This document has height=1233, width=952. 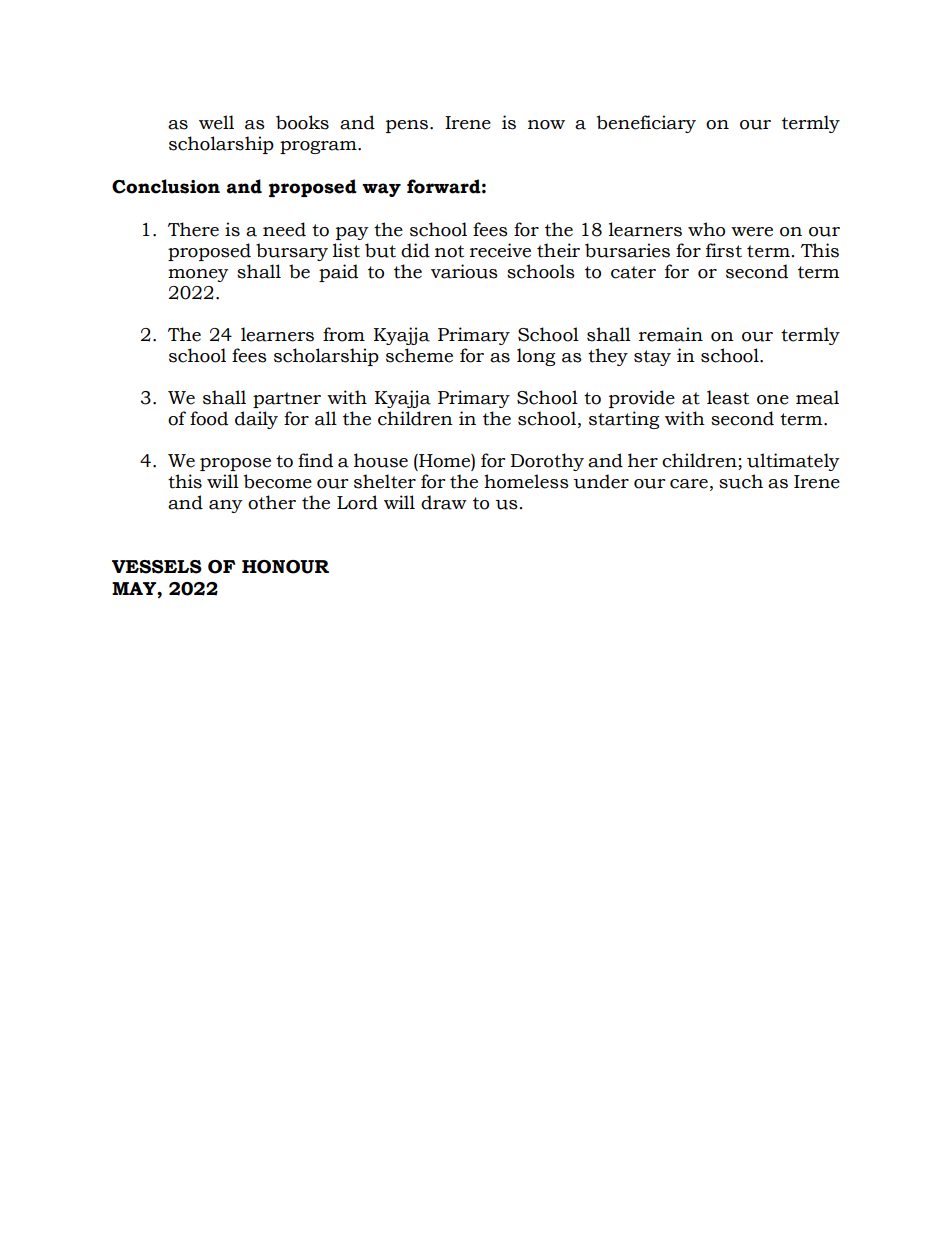 I want to click on care, so click(x=689, y=484).
